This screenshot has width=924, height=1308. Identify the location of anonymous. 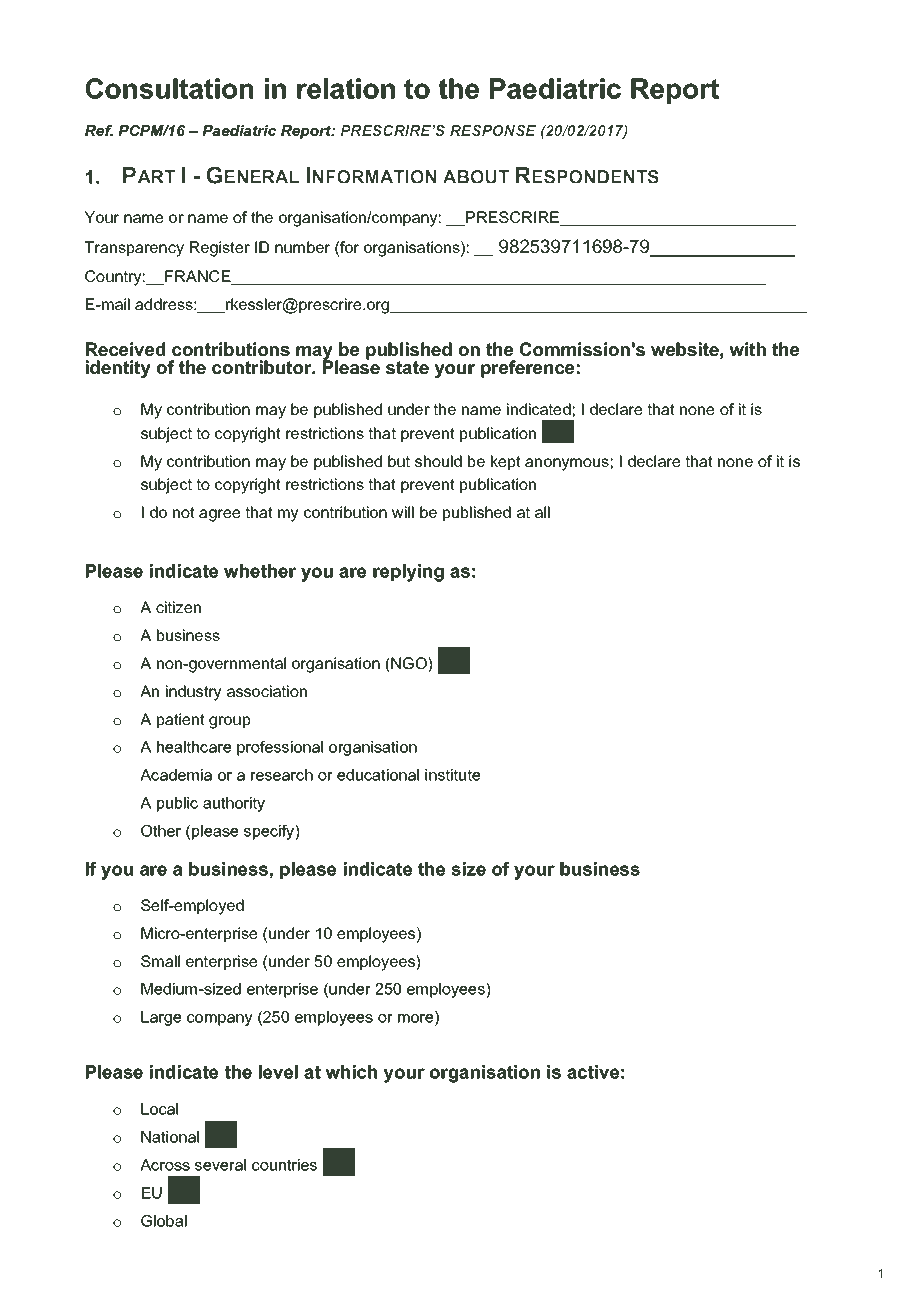
(567, 464).
